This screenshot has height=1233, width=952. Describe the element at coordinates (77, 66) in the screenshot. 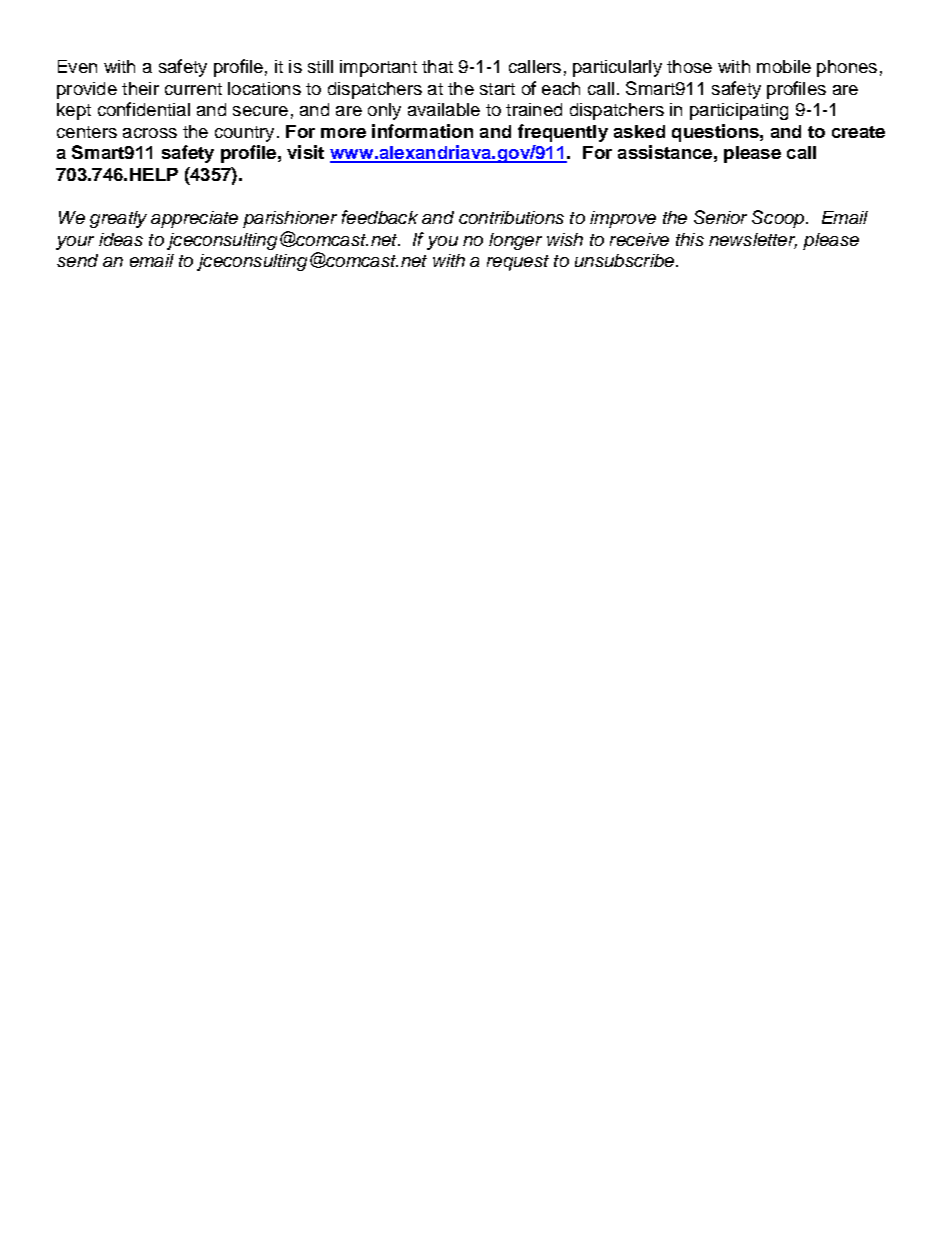

I see `Even` at that location.
